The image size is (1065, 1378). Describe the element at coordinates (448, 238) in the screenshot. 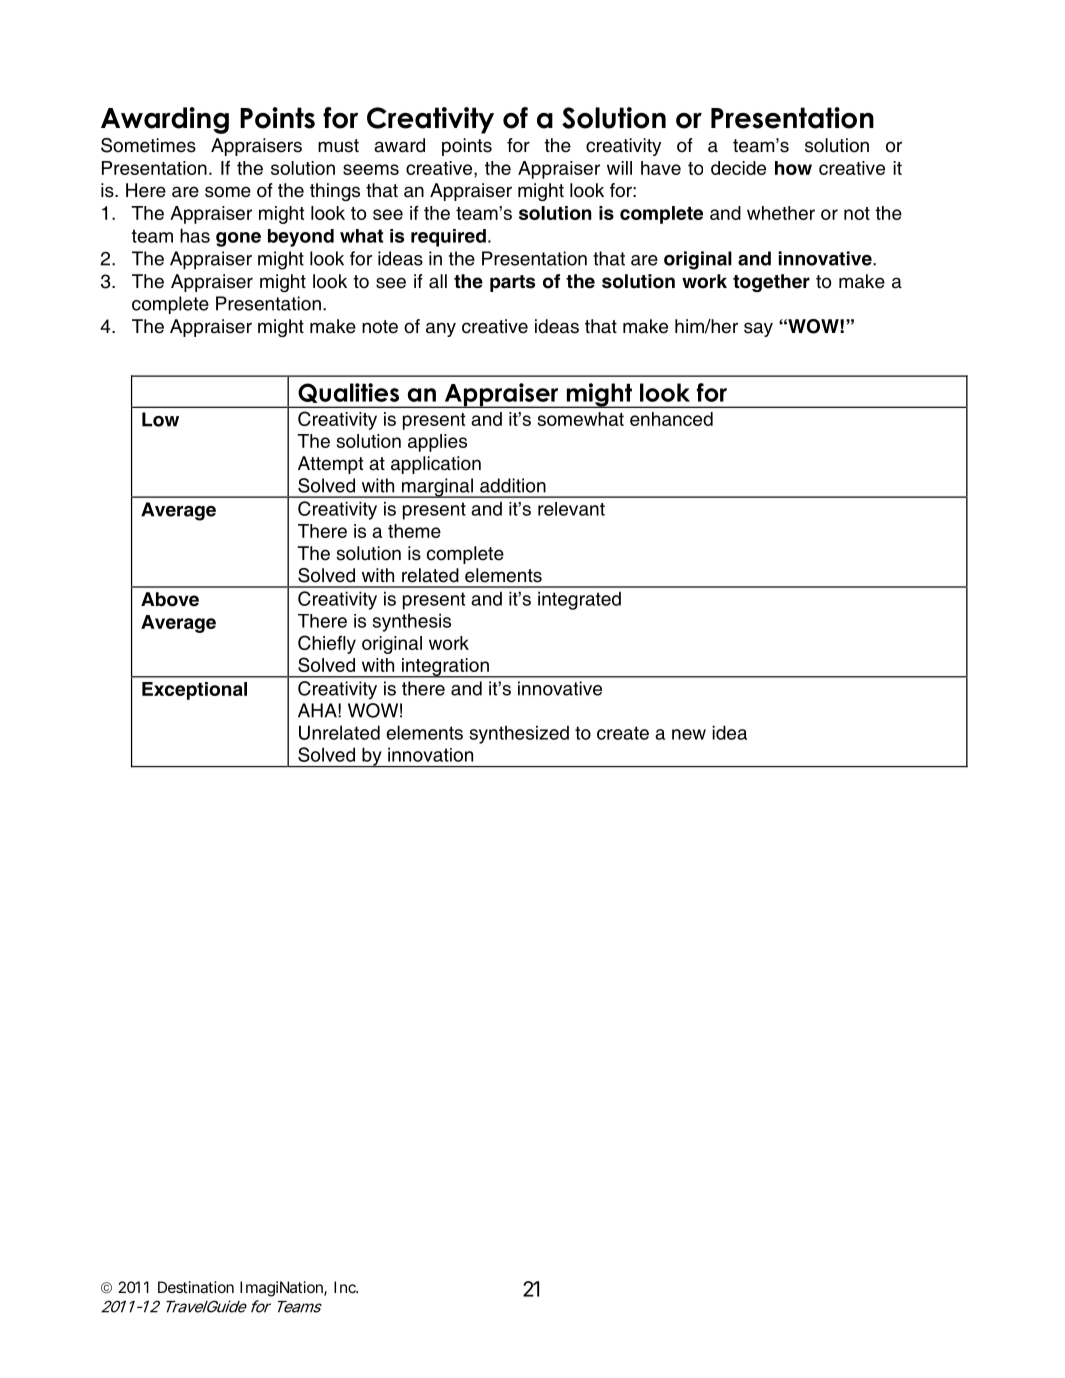

I see `required` at that location.
